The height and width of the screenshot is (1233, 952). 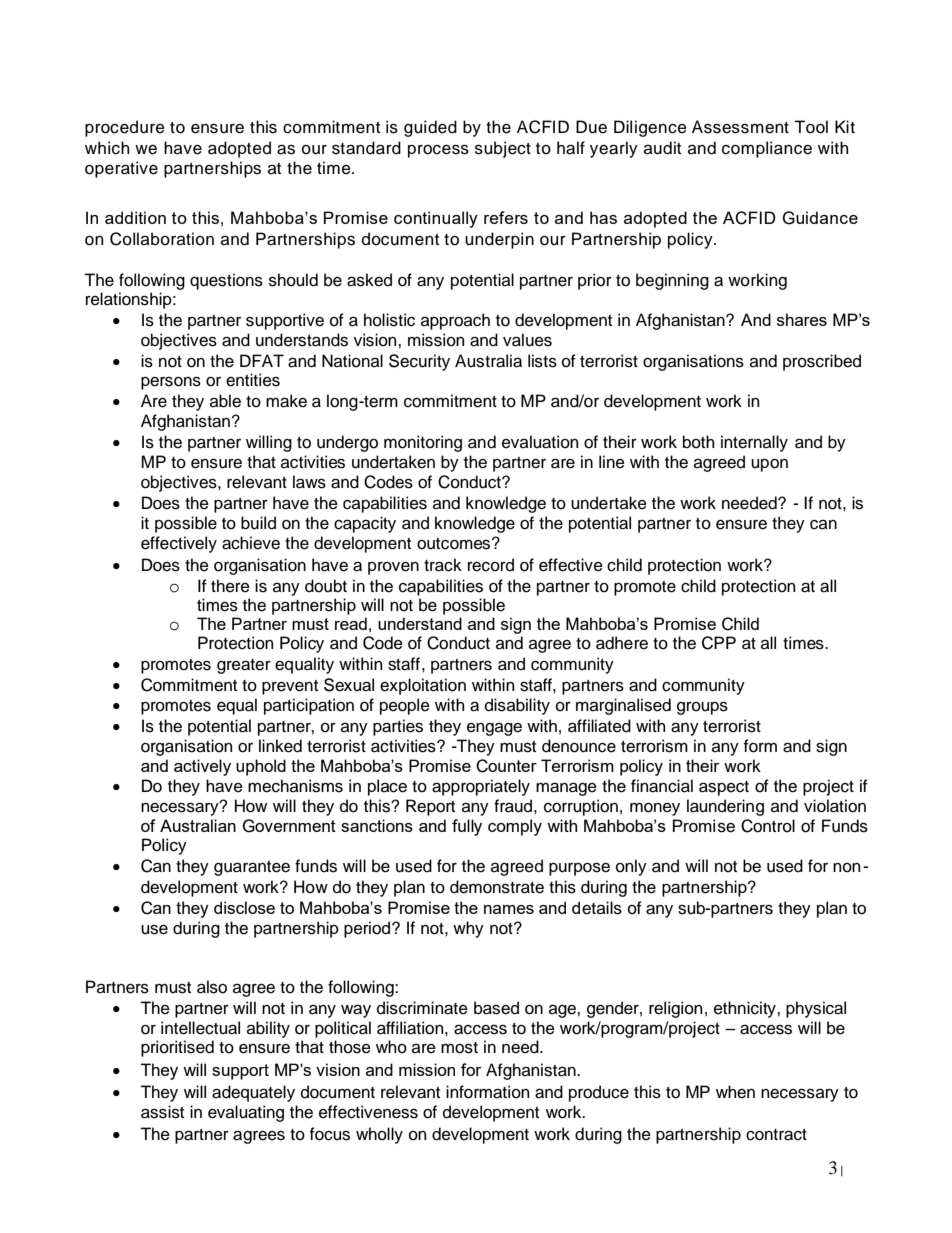 I want to click on demonstrate, so click(x=497, y=887).
